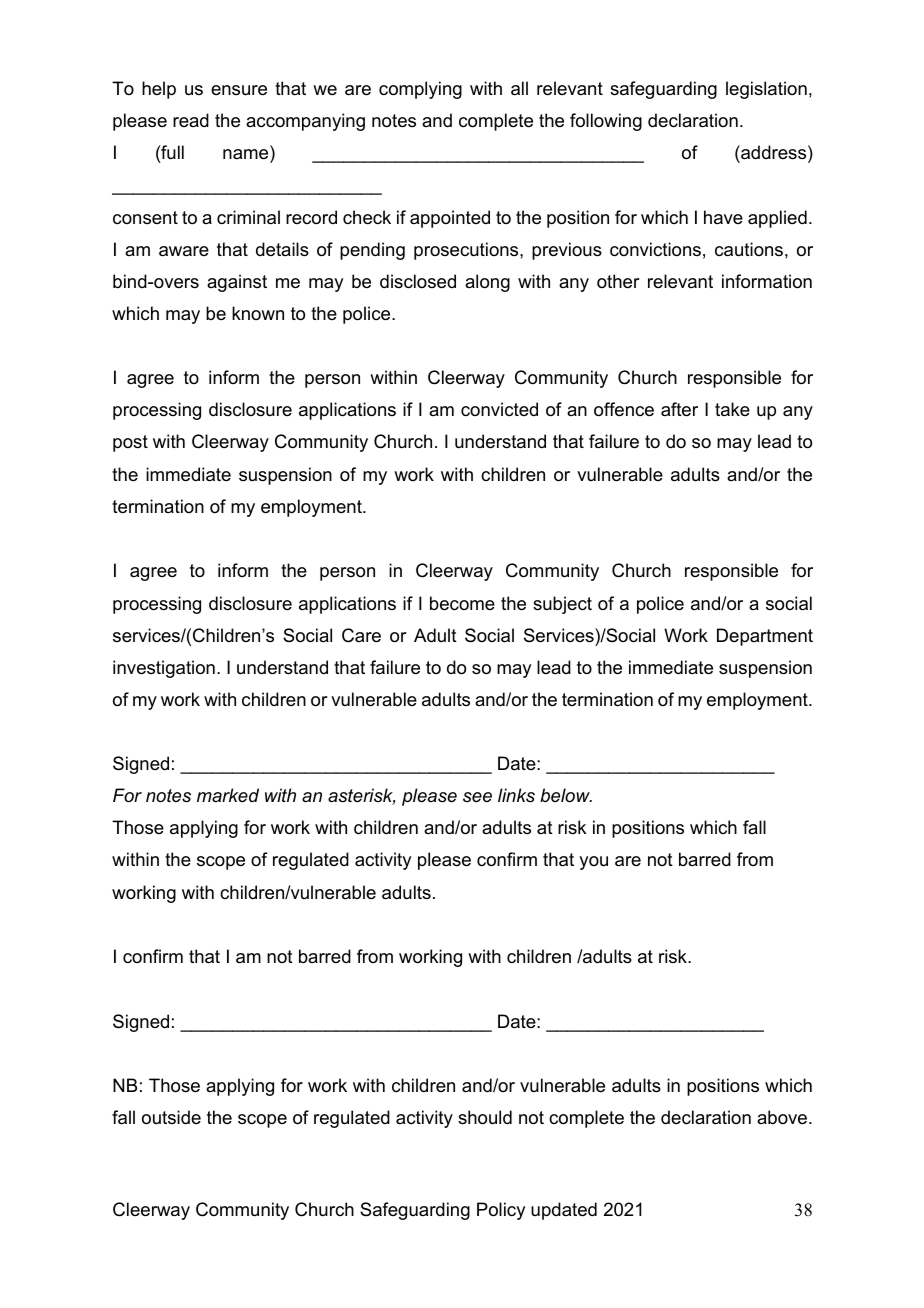 This screenshot has width=924, height=1308. Describe the element at coordinates (171, 1117) in the screenshot. I see `outside` at that location.
